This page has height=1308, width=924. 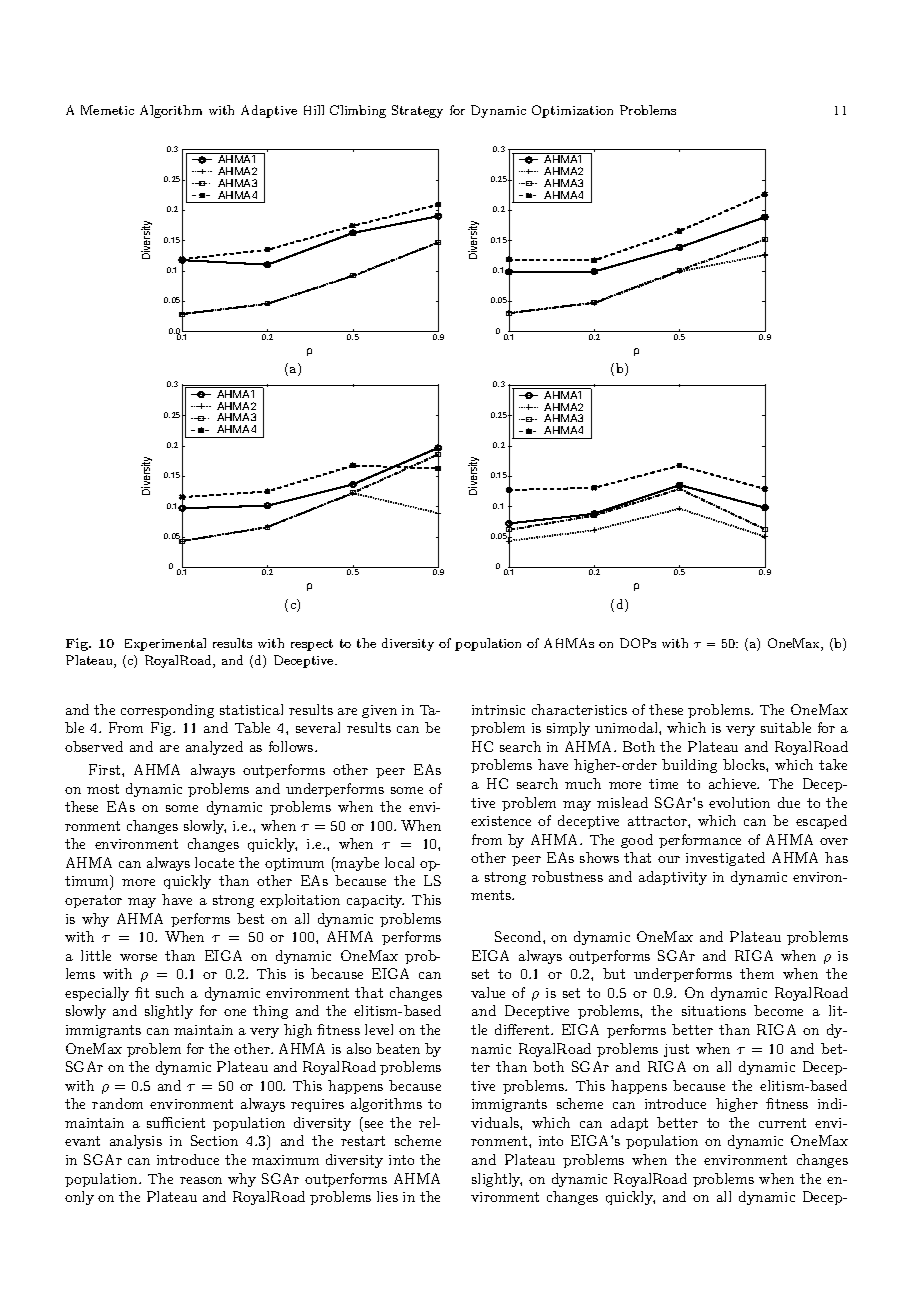 I want to click on current, so click(x=782, y=1123).
